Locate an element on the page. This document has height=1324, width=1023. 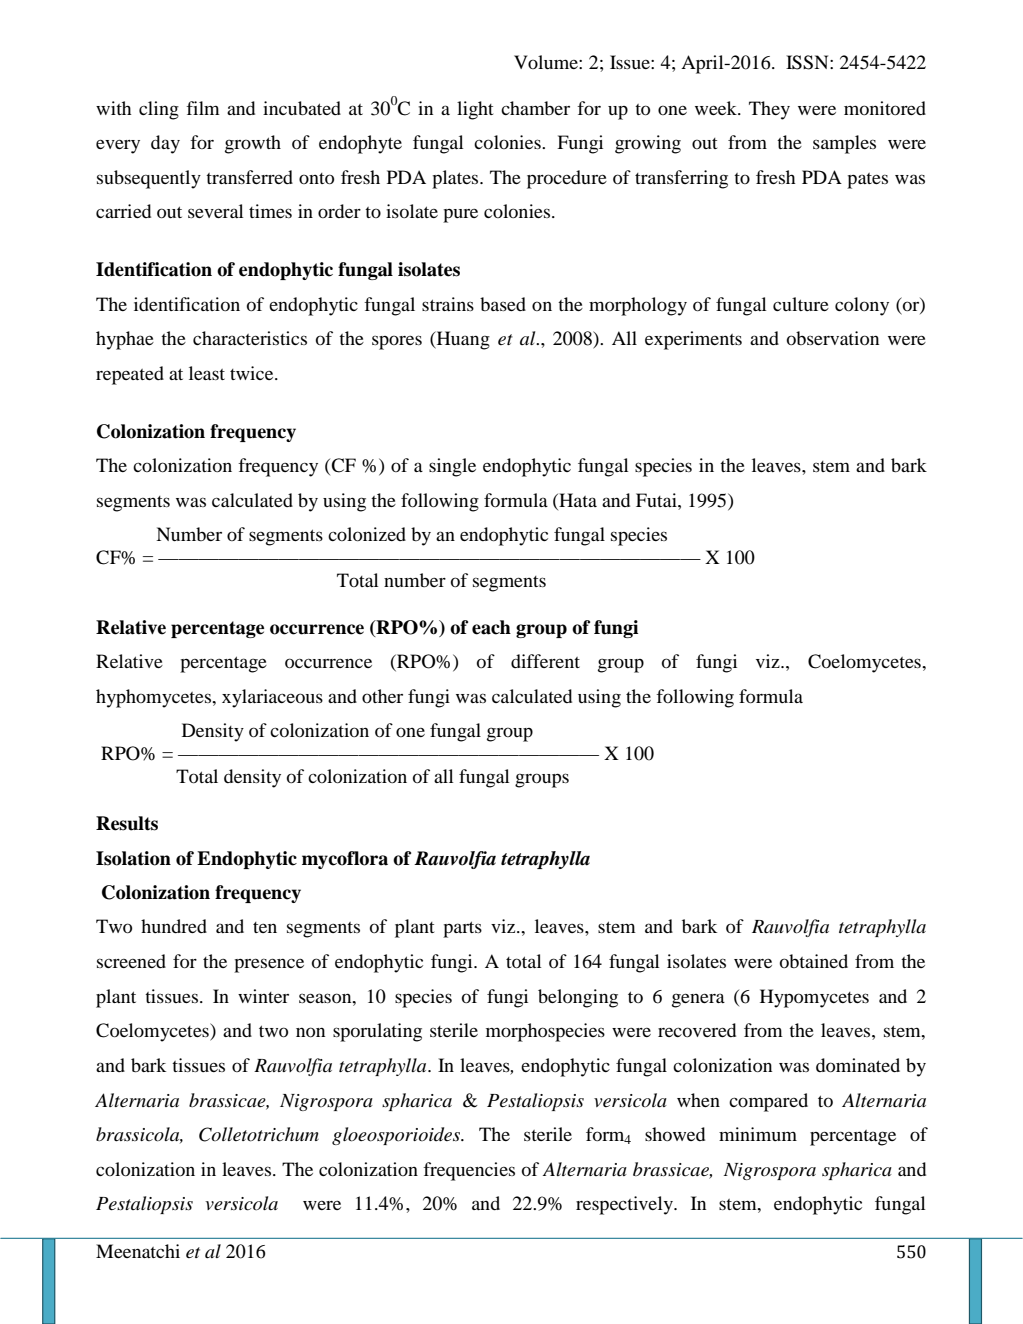
They is located at coordinates (769, 110).
